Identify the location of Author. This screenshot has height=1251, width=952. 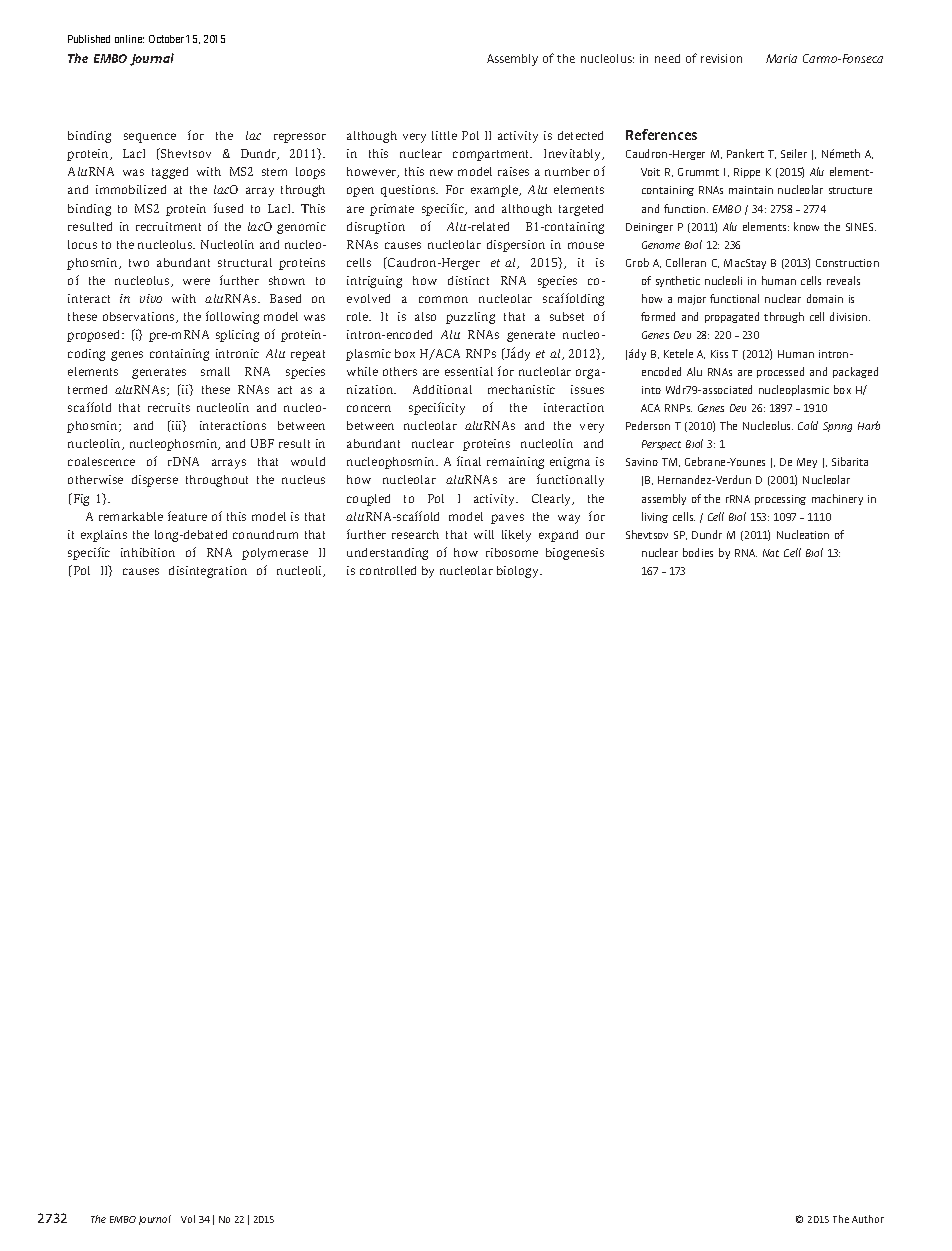
(868, 1219).
